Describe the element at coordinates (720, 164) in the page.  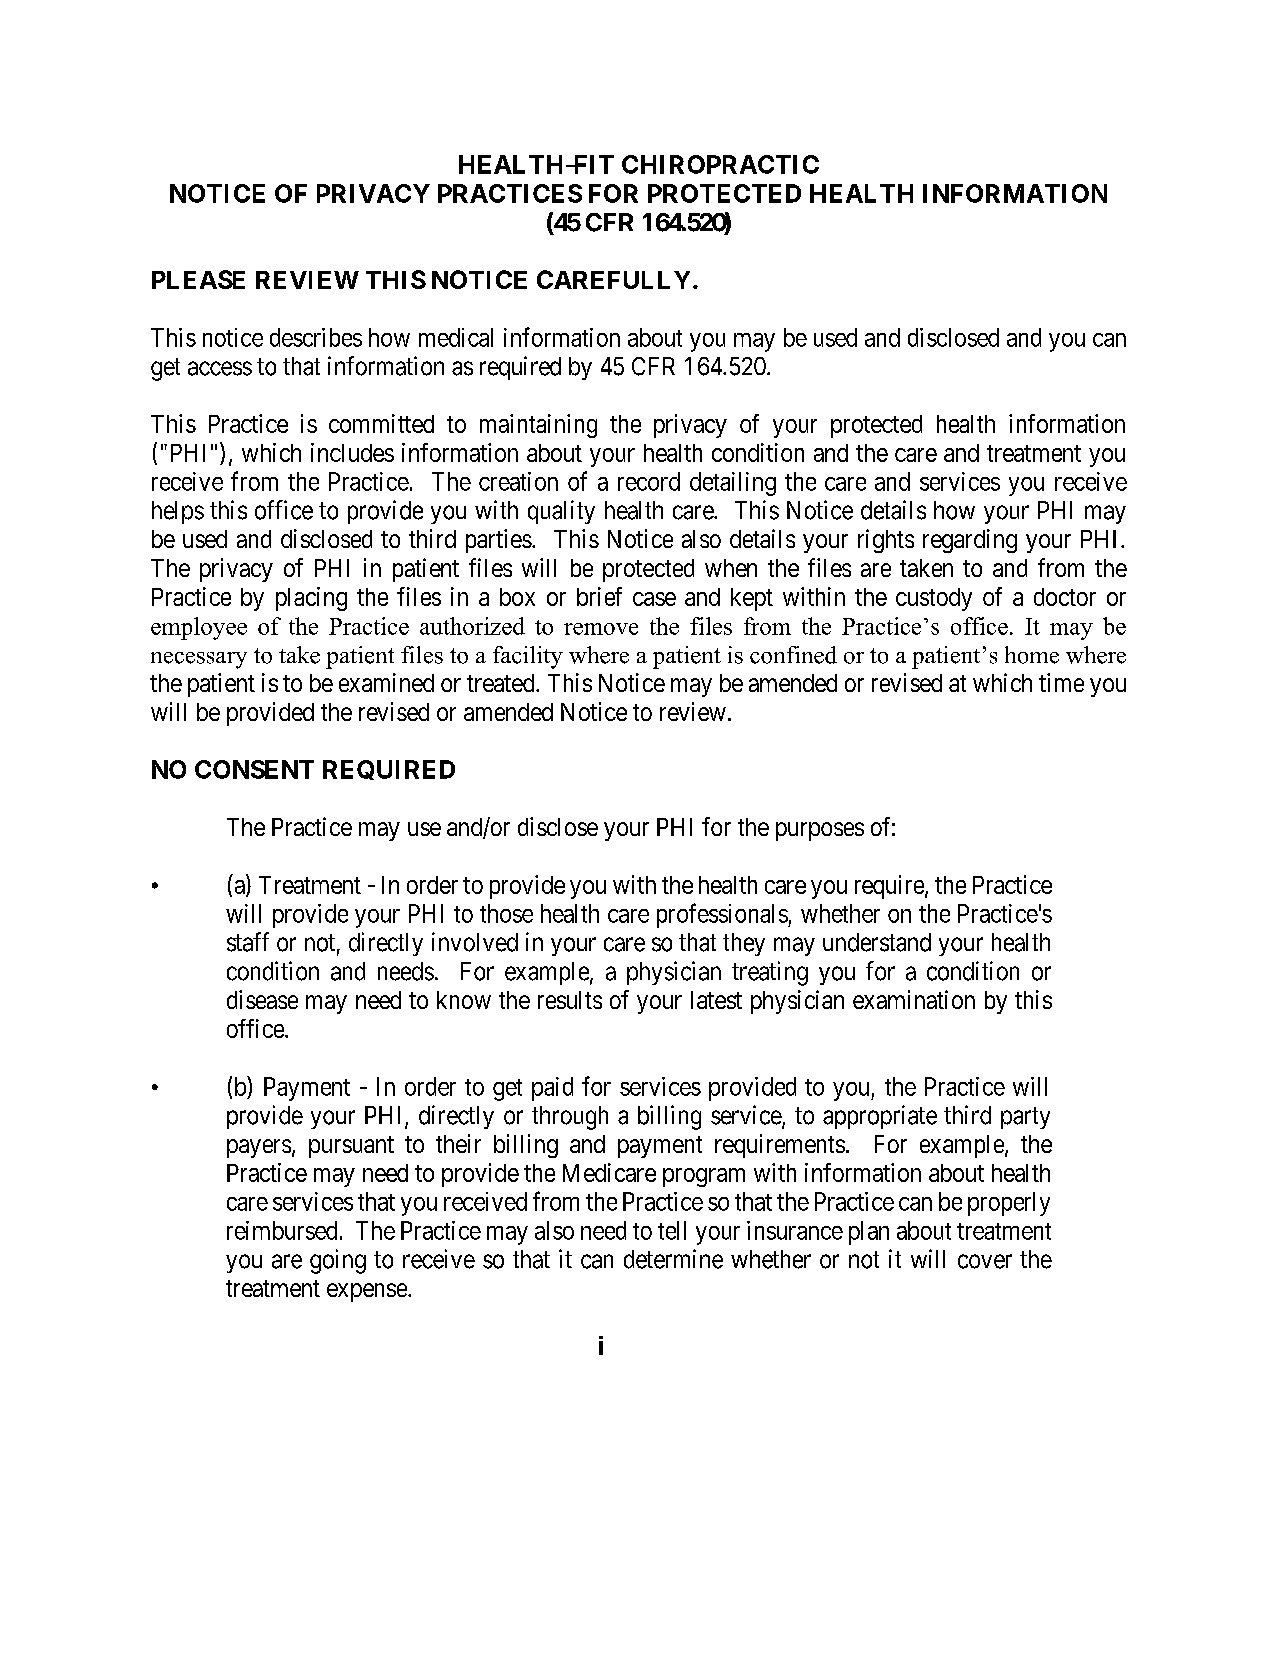
I see `CHIROPRACTIC` at that location.
